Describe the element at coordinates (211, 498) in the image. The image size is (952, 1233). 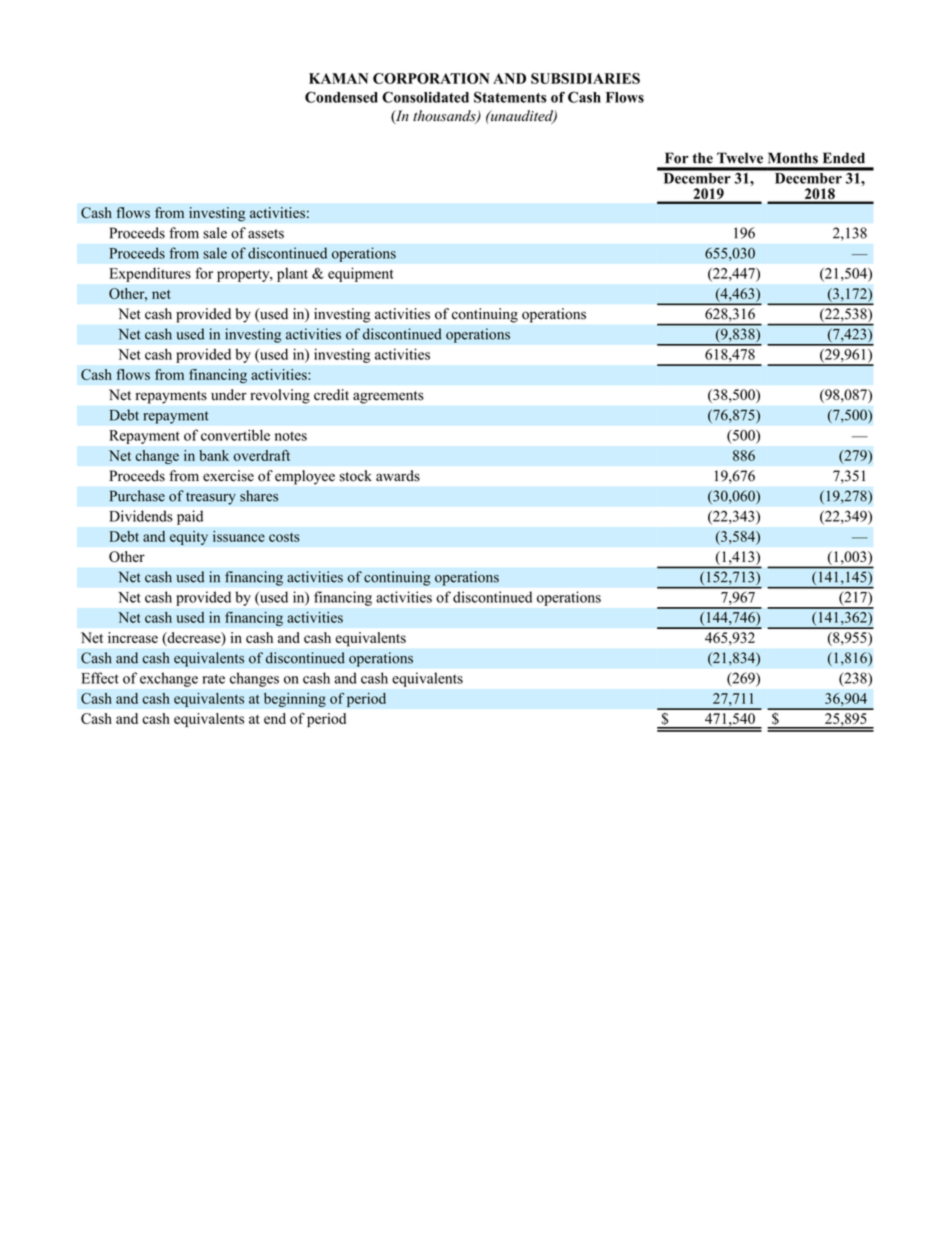
I see `treasury` at that location.
